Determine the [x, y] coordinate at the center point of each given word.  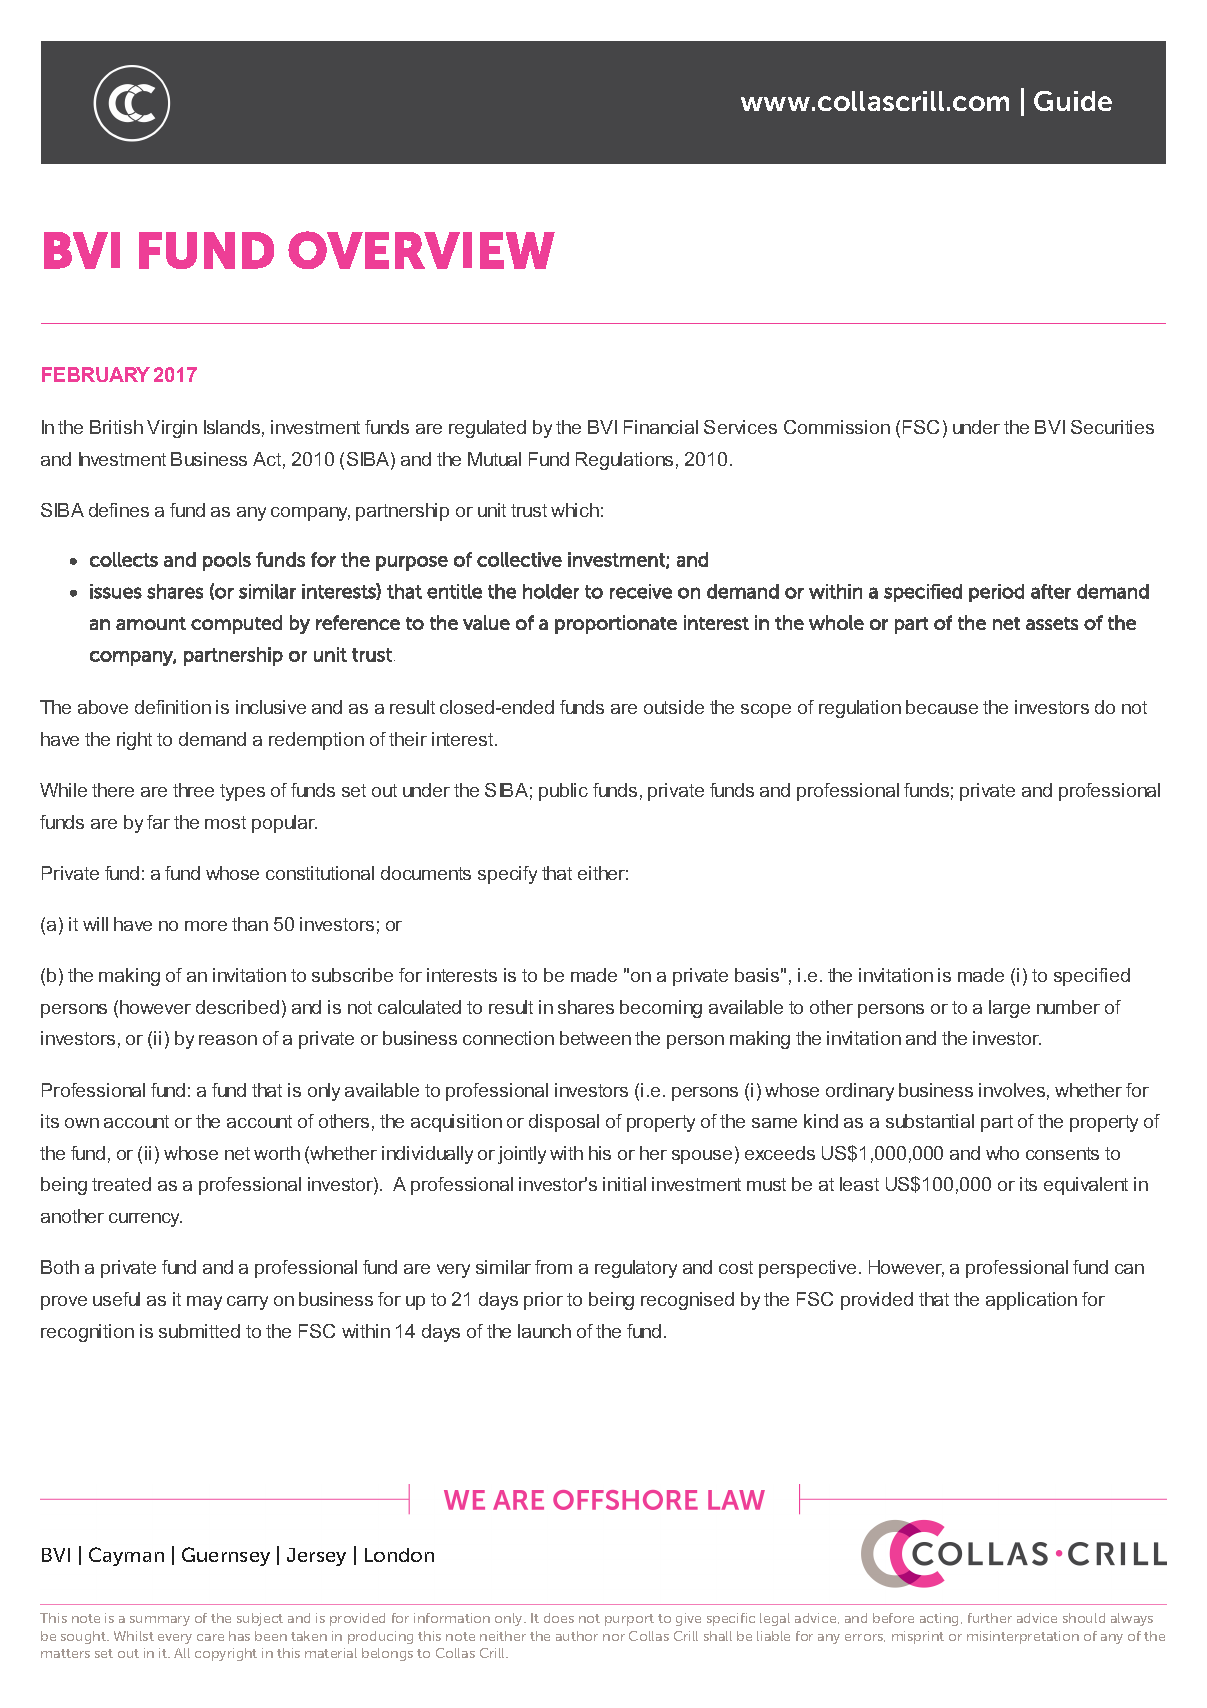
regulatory [636, 1269]
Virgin [172, 429]
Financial [661, 427]
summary [160, 1621]
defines [119, 510]
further [990, 1618]
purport [629, 1620]
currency [145, 1220]
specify [507, 875]
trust [529, 510]
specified [1092, 977]
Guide [1073, 101]
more [206, 926]
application [1031, 1301]
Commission [837, 427]
